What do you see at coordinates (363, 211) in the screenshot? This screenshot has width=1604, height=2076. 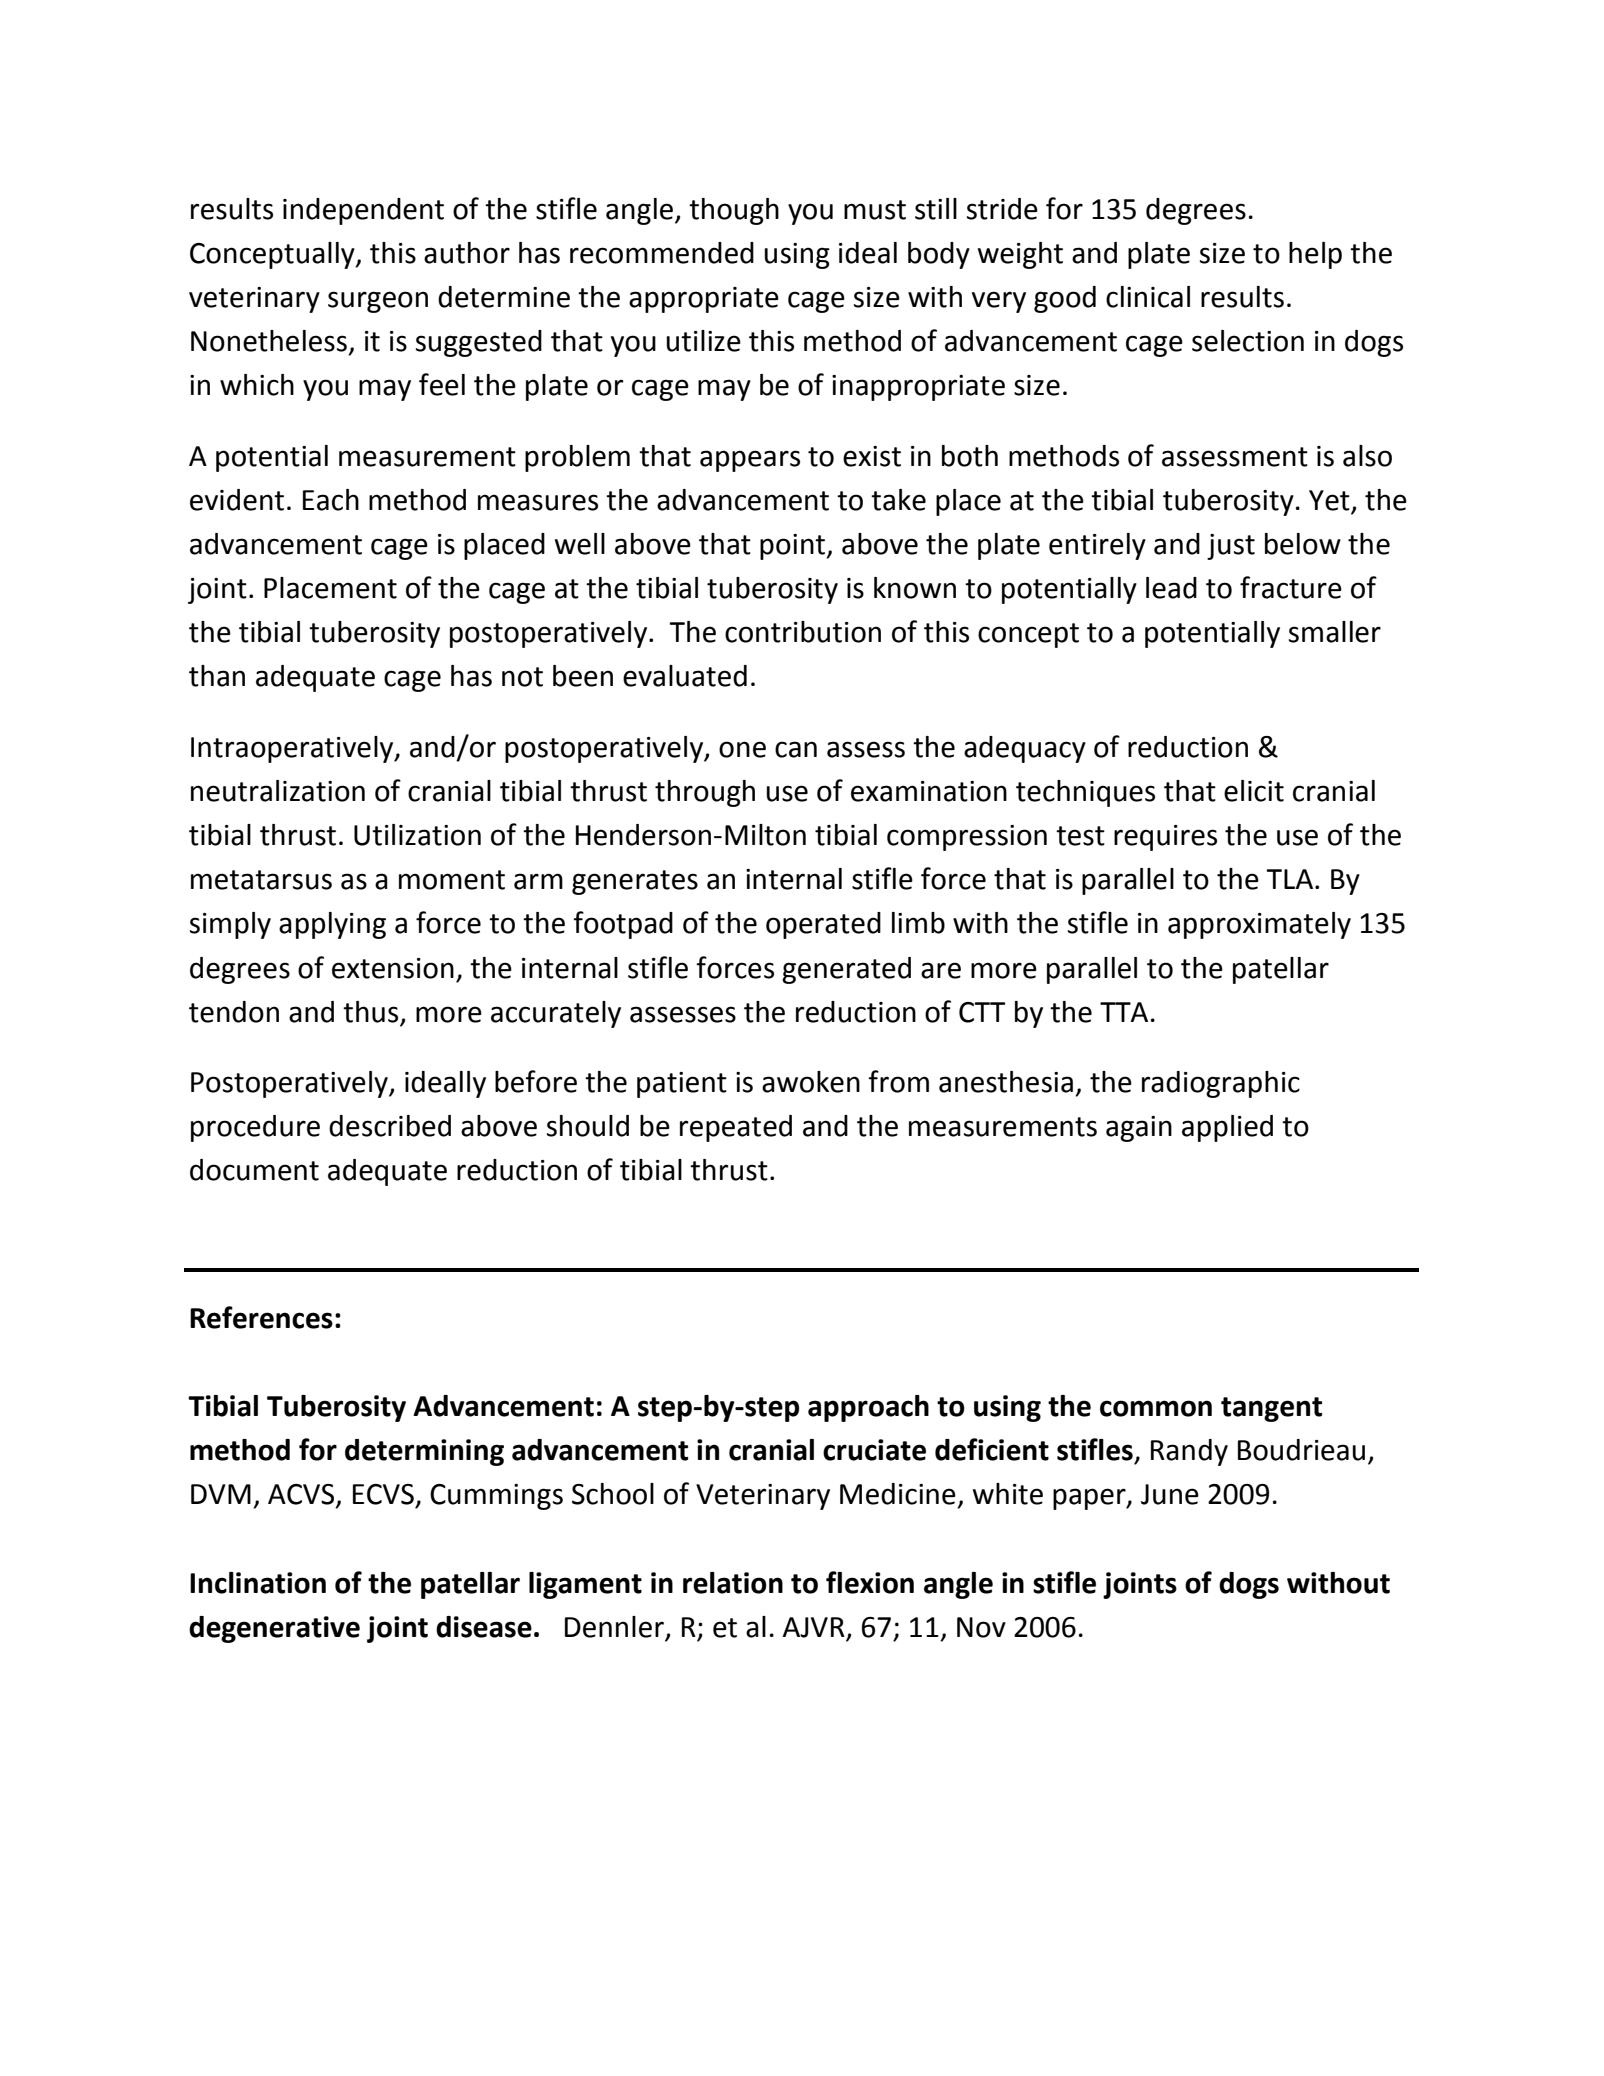 I see `independent` at bounding box center [363, 211].
